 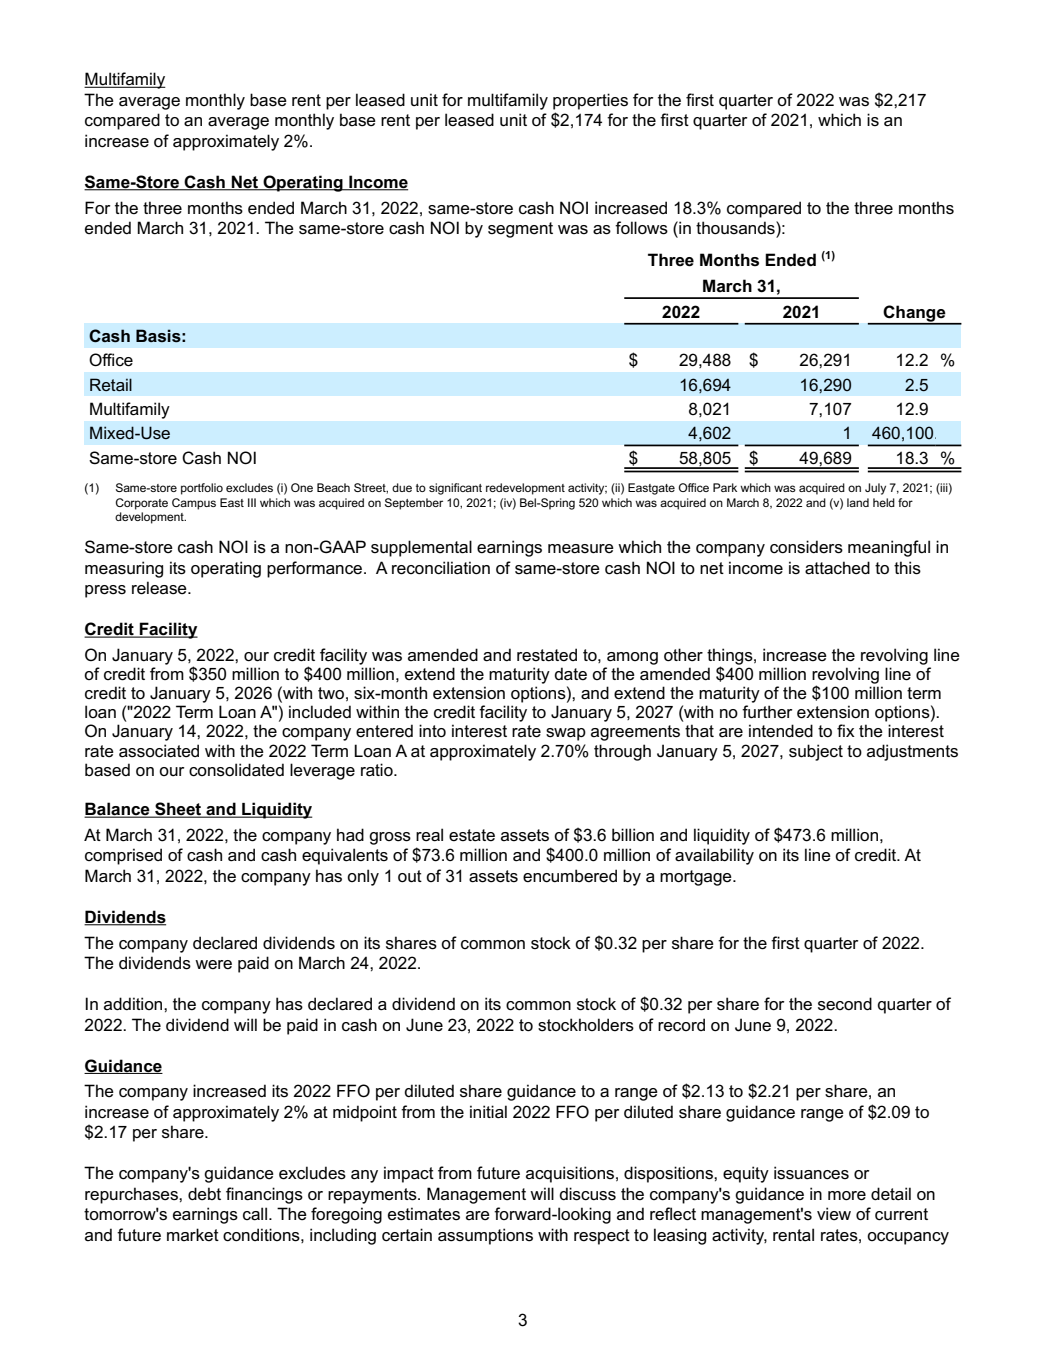 What do you see at coordinates (455, 489) in the page?
I see `significant` at bounding box center [455, 489].
